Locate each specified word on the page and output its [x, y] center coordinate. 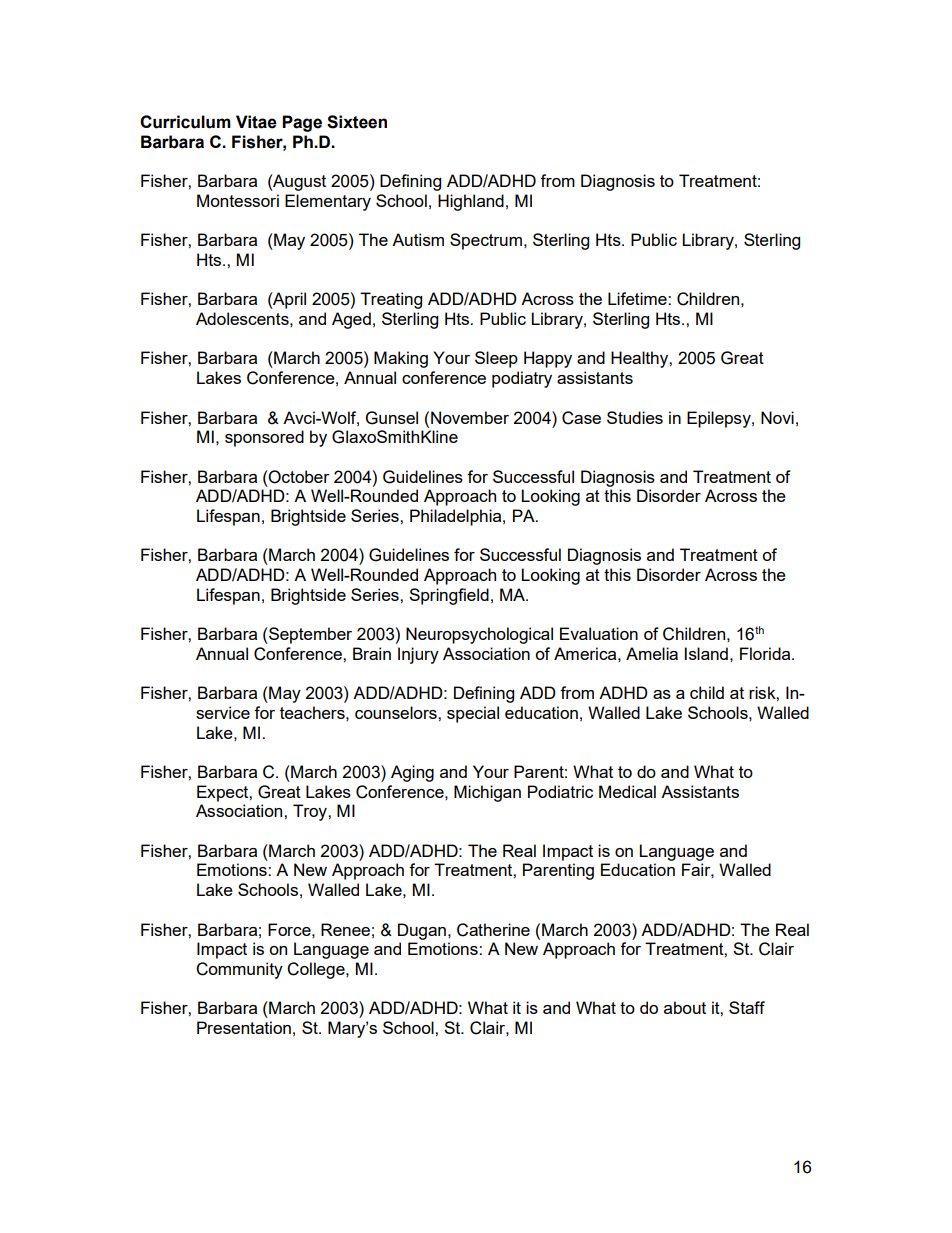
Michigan [487, 793]
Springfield [449, 596]
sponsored [264, 438]
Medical [627, 791]
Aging [412, 773]
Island [706, 653]
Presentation [244, 1027]
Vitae [256, 122]
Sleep [496, 359]
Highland [471, 202]
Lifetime [638, 298]
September [309, 635]
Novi [777, 417]
